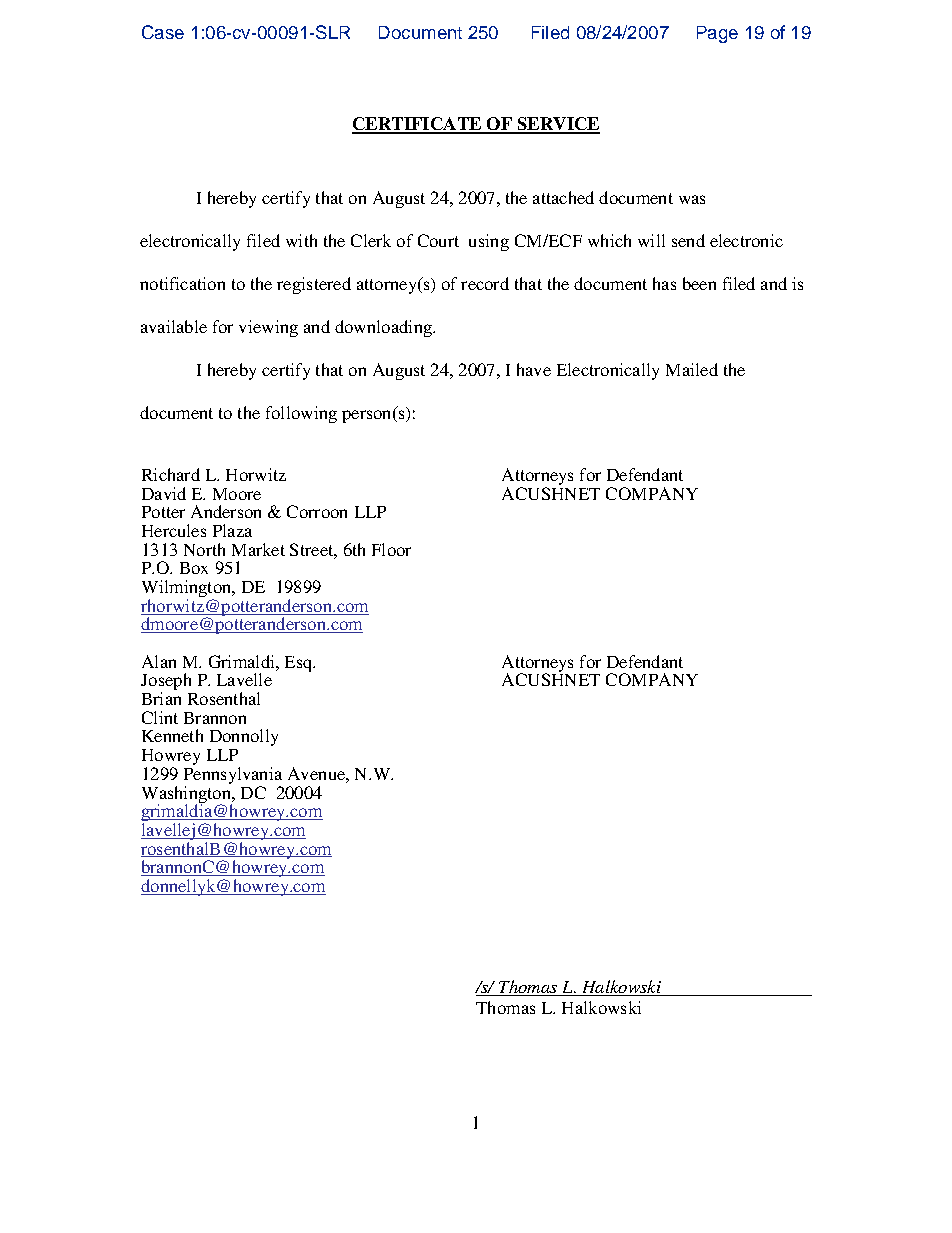 The width and height of the screenshot is (952, 1233). Describe the element at coordinates (301, 240) in the screenshot. I see `with` at that location.
